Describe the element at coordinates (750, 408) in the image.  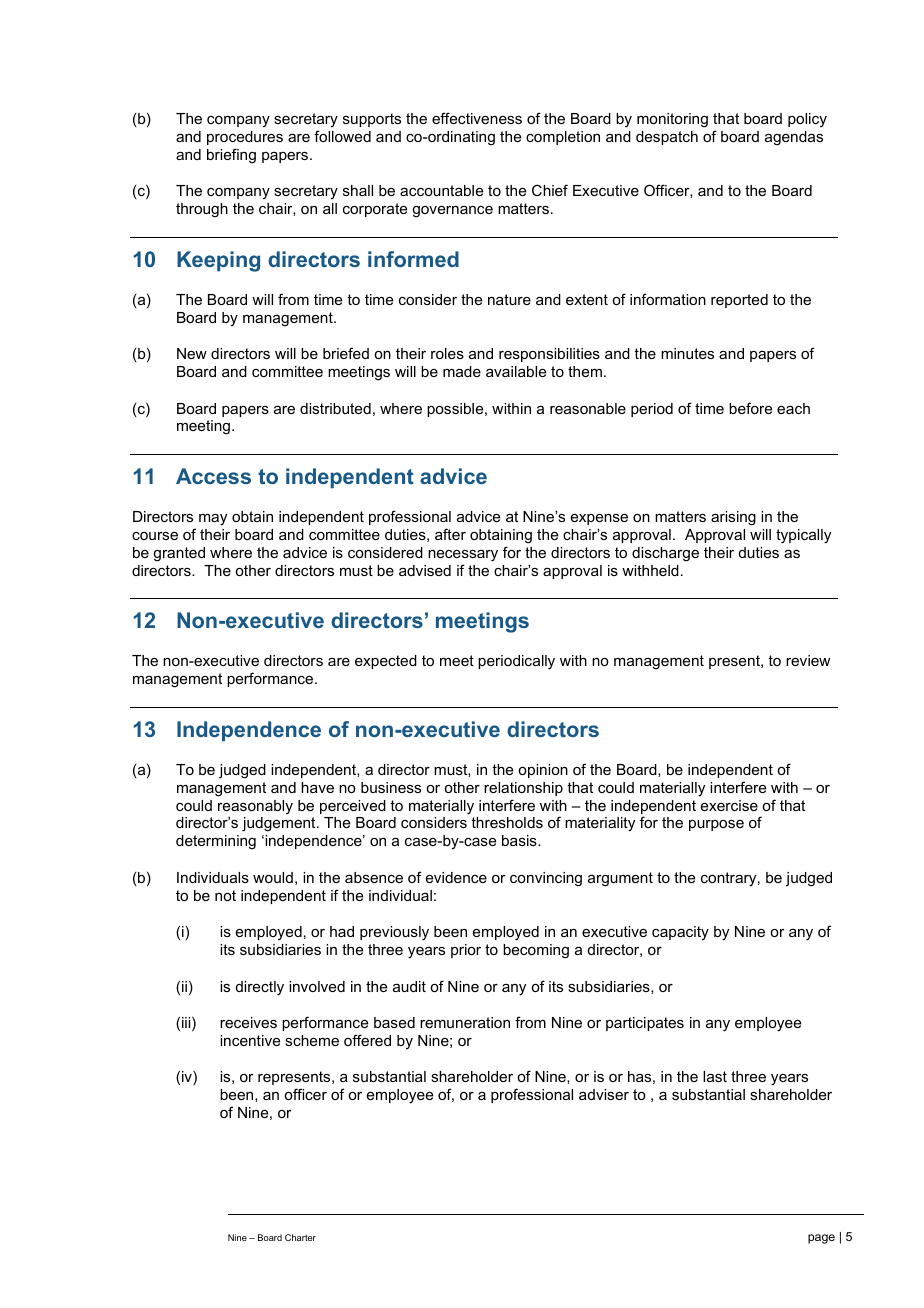
I see `before` at that location.
